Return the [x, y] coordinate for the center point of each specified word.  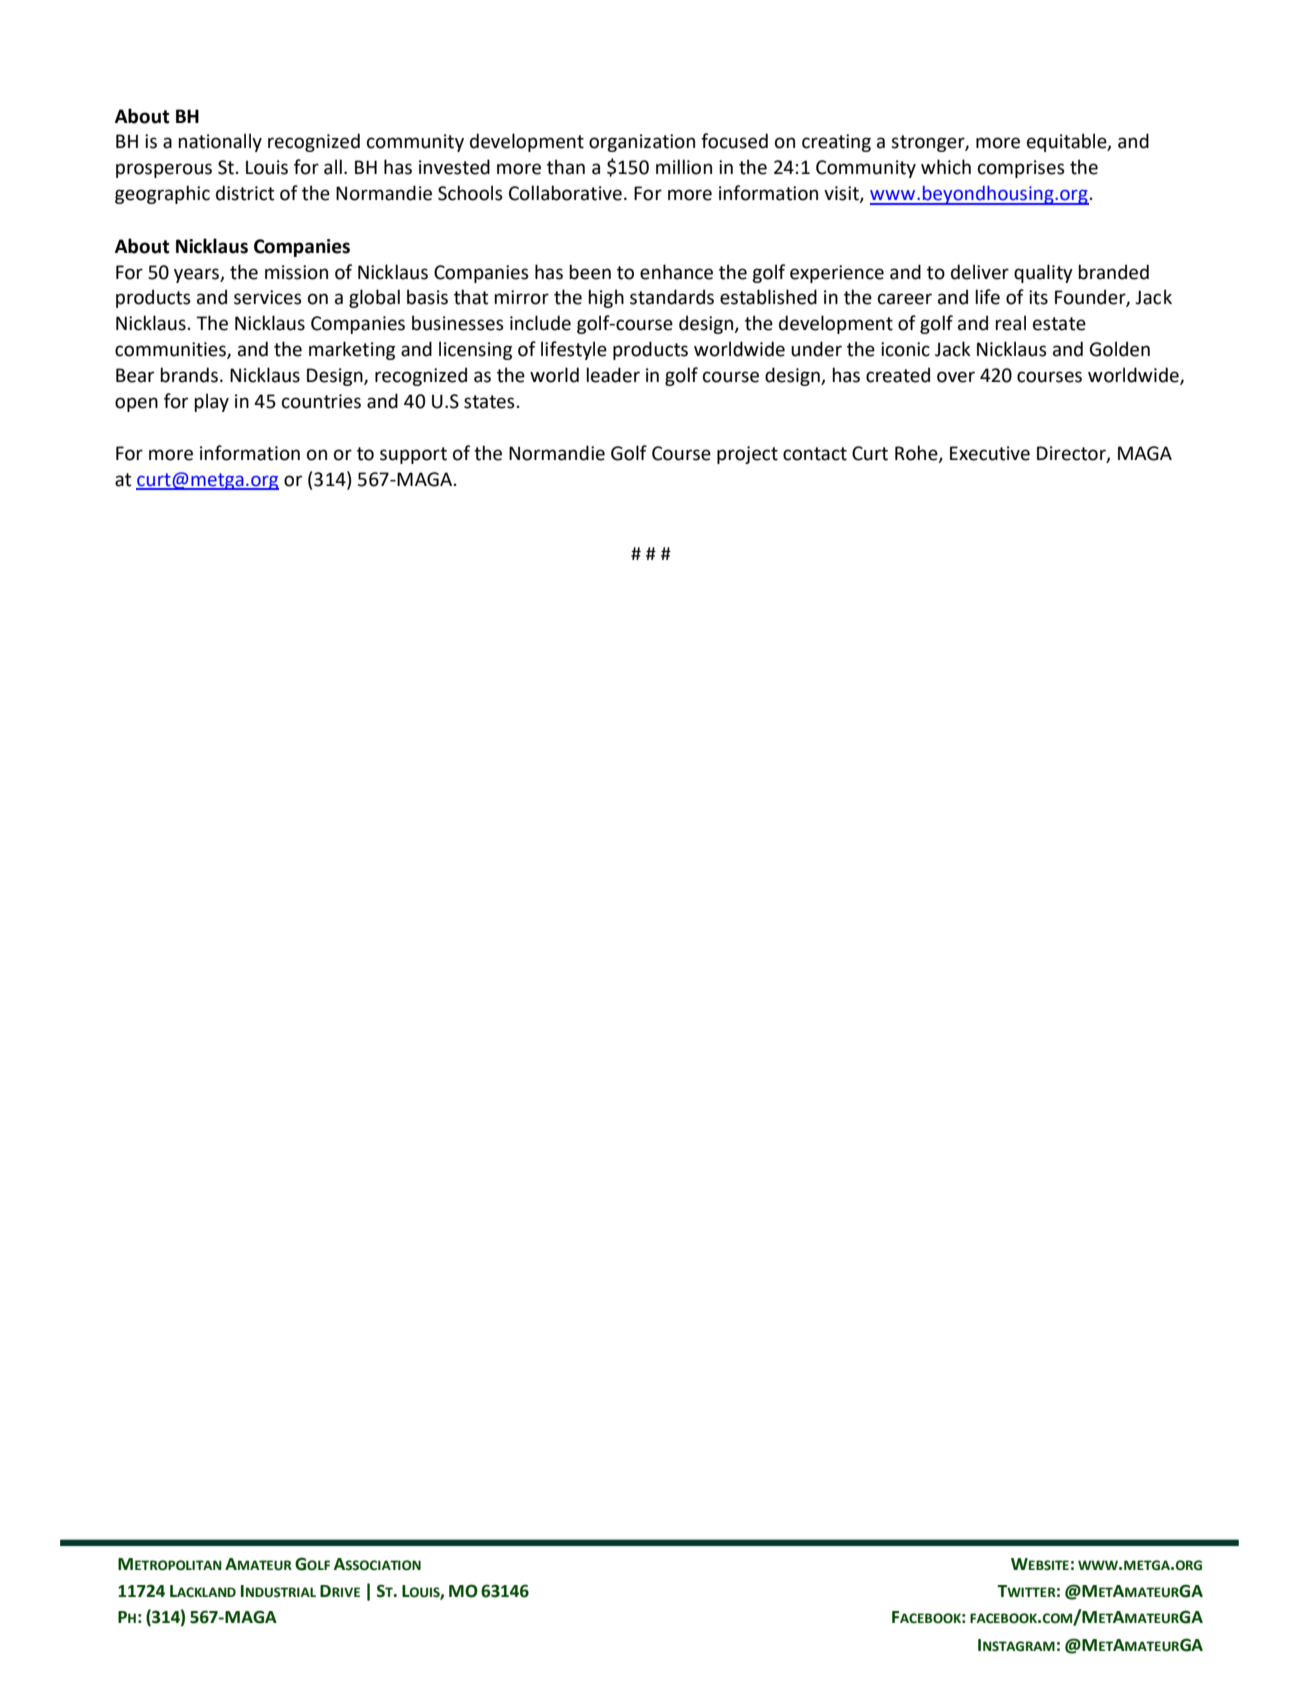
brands [189, 375]
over [956, 377]
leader [613, 375]
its [1038, 297]
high [606, 298]
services [268, 297]
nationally [220, 142]
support [413, 455]
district [245, 193]
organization [642, 143]
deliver [980, 272]
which [946, 167]
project [747, 455]
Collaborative [565, 193]
